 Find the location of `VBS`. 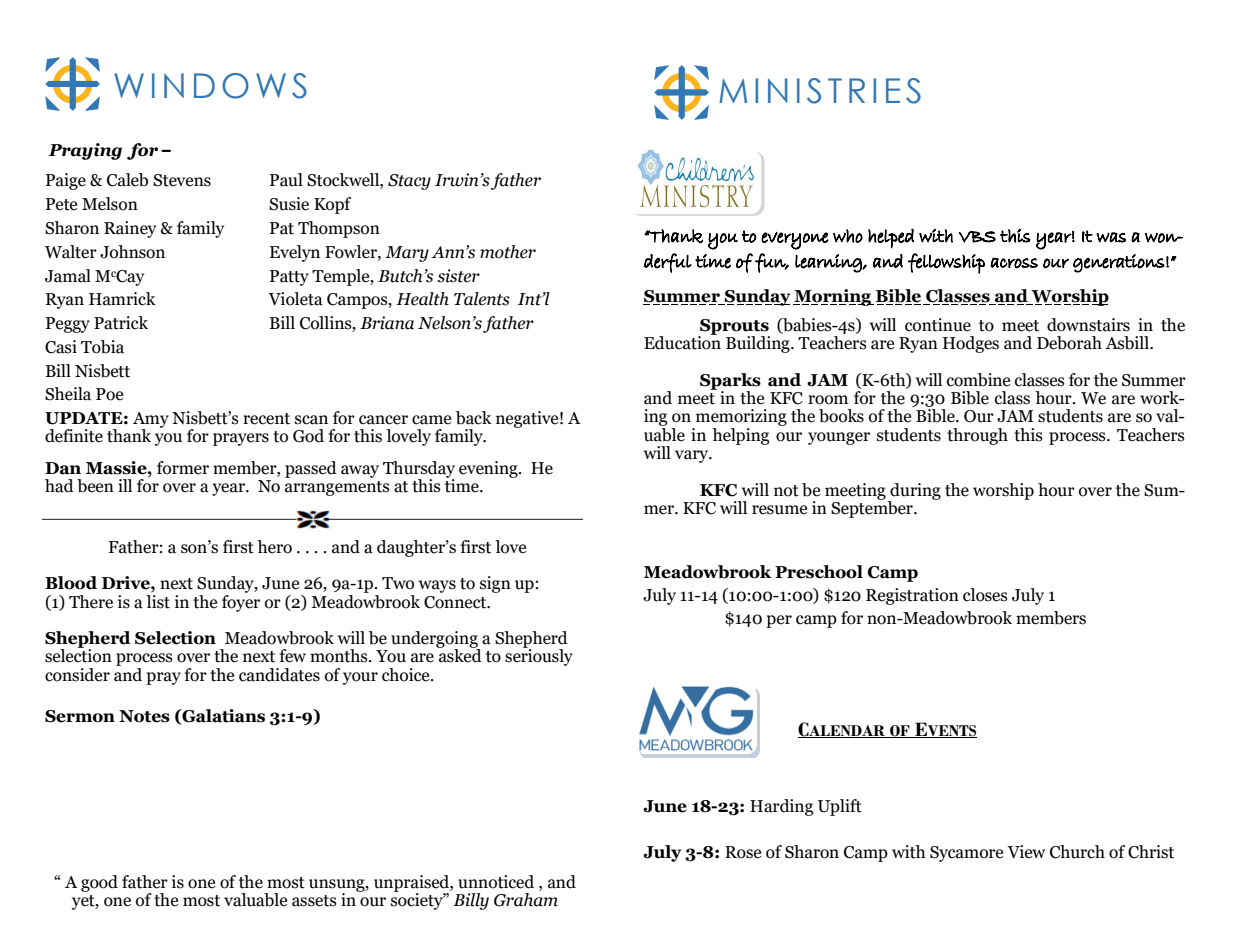

VBS is located at coordinates (977, 237).
